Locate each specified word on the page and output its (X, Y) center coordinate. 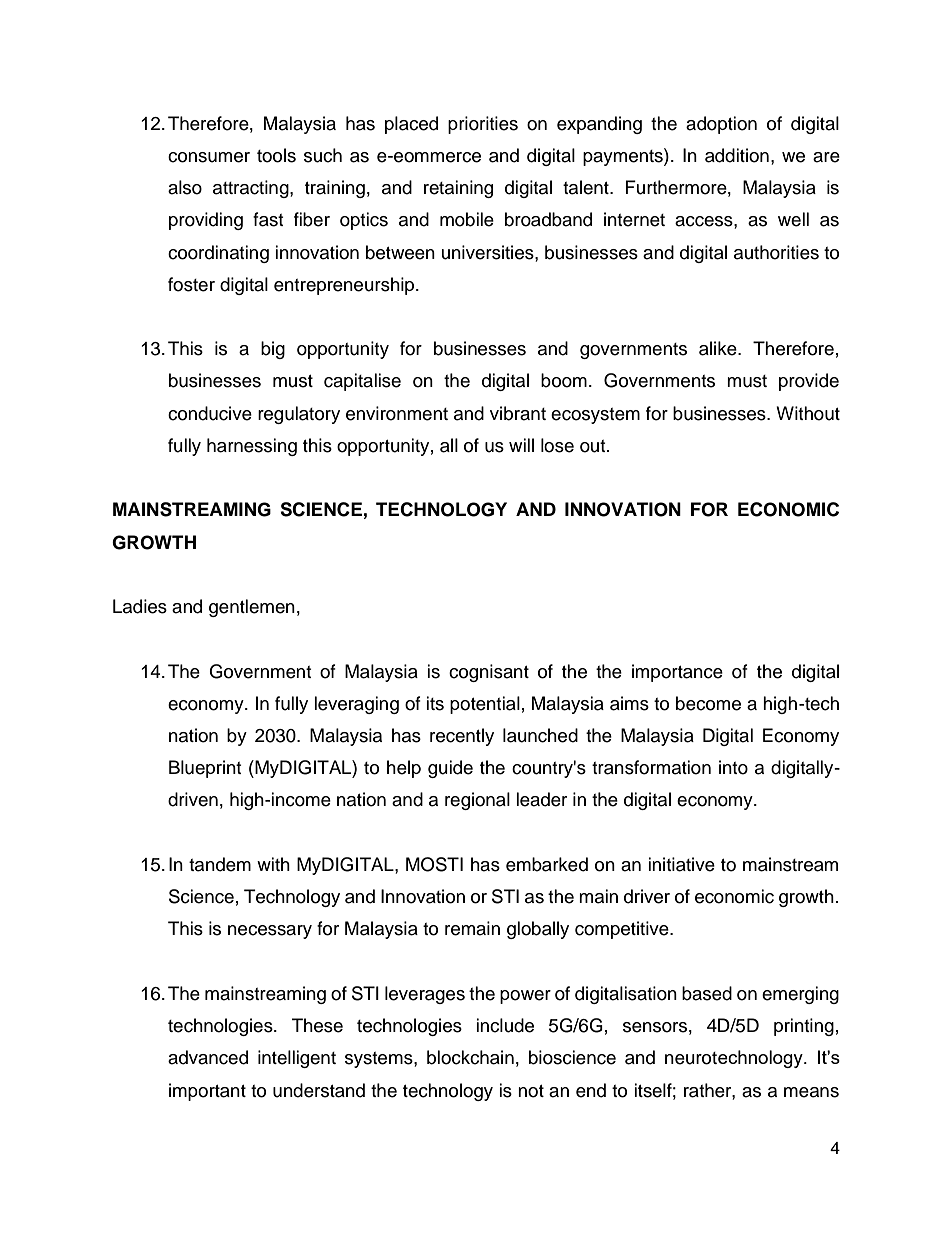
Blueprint (205, 769)
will (521, 445)
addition (737, 155)
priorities (483, 125)
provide (809, 382)
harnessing (252, 447)
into (733, 767)
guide (450, 769)
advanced (208, 1057)
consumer (209, 157)
